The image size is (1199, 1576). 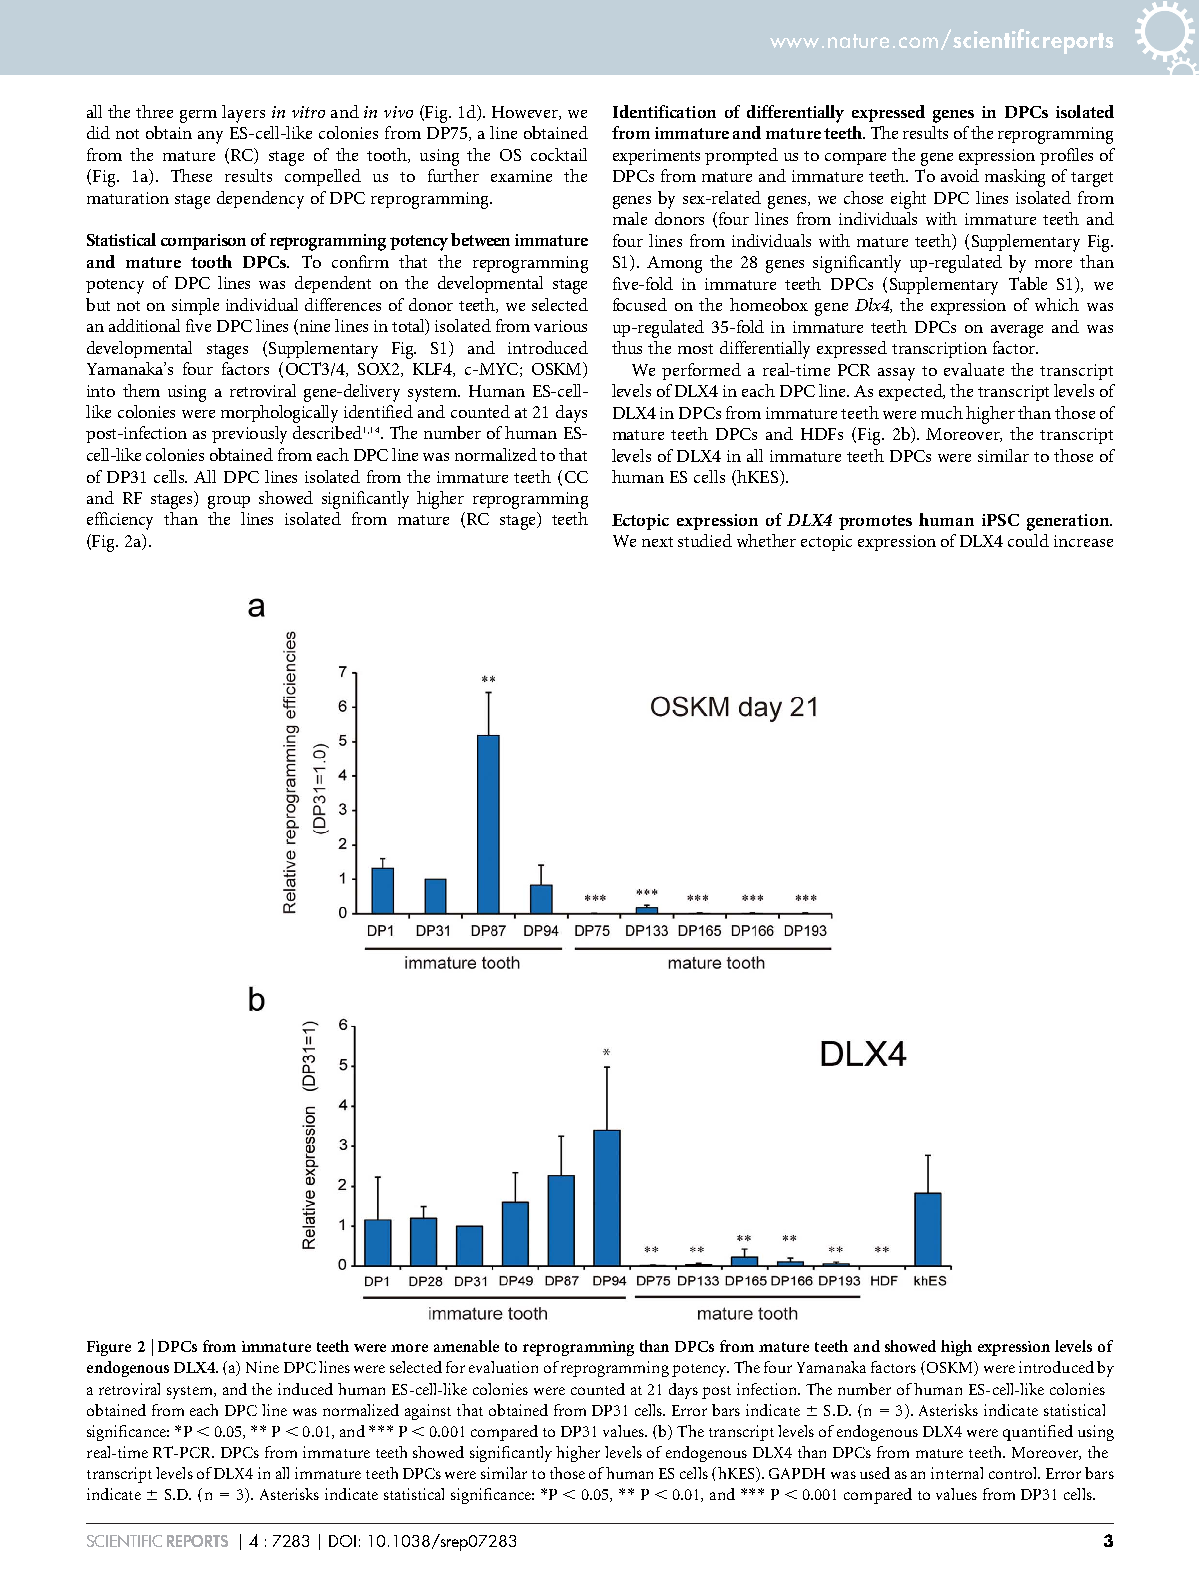 What do you see at coordinates (120, 521) in the image?
I see `efficiency` at bounding box center [120, 521].
